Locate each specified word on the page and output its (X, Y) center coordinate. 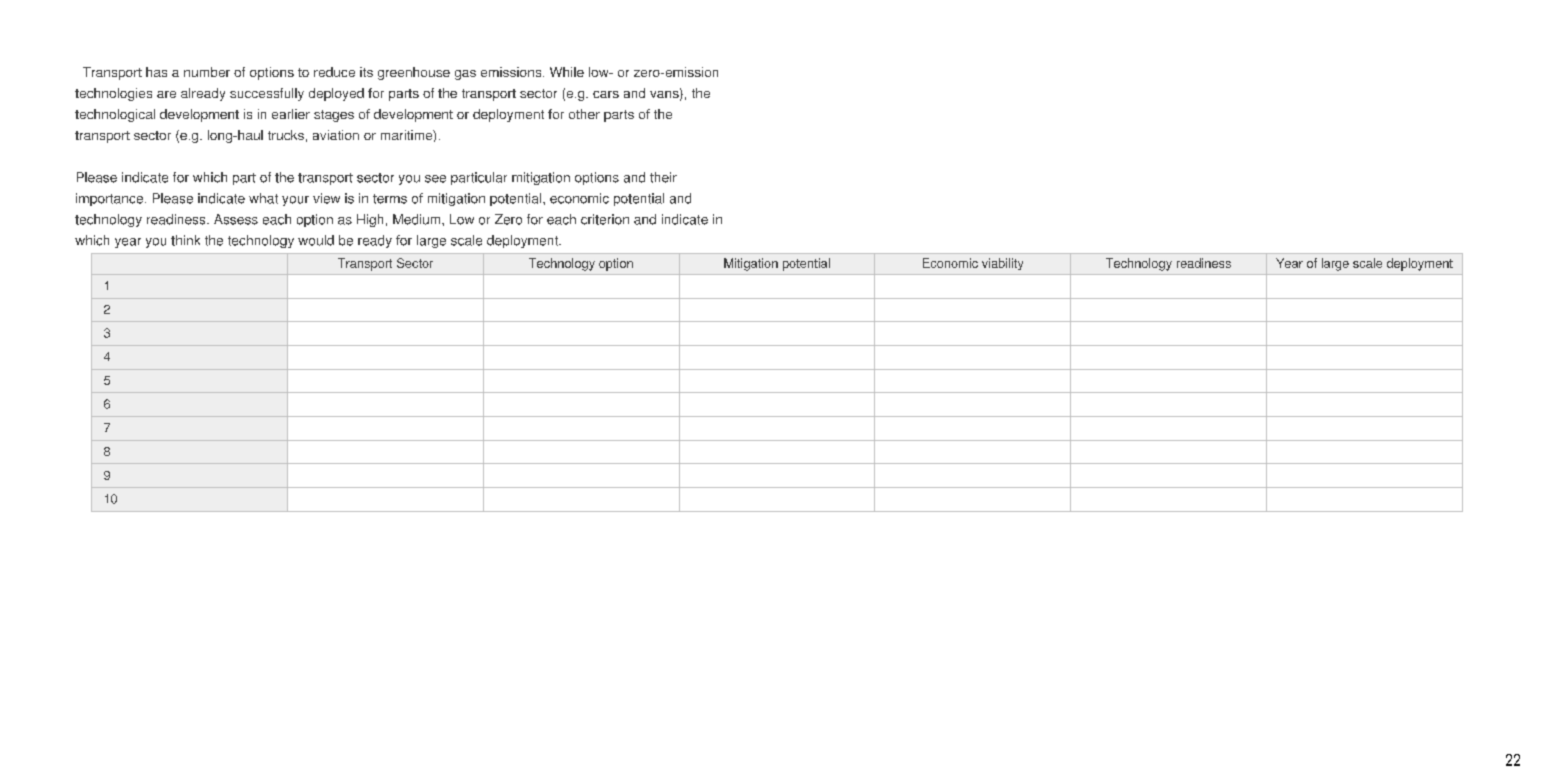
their (663, 177)
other (584, 114)
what (263, 198)
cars (606, 94)
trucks (286, 135)
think (185, 240)
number (207, 72)
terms (390, 199)
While (567, 72)
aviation (336, 135)
